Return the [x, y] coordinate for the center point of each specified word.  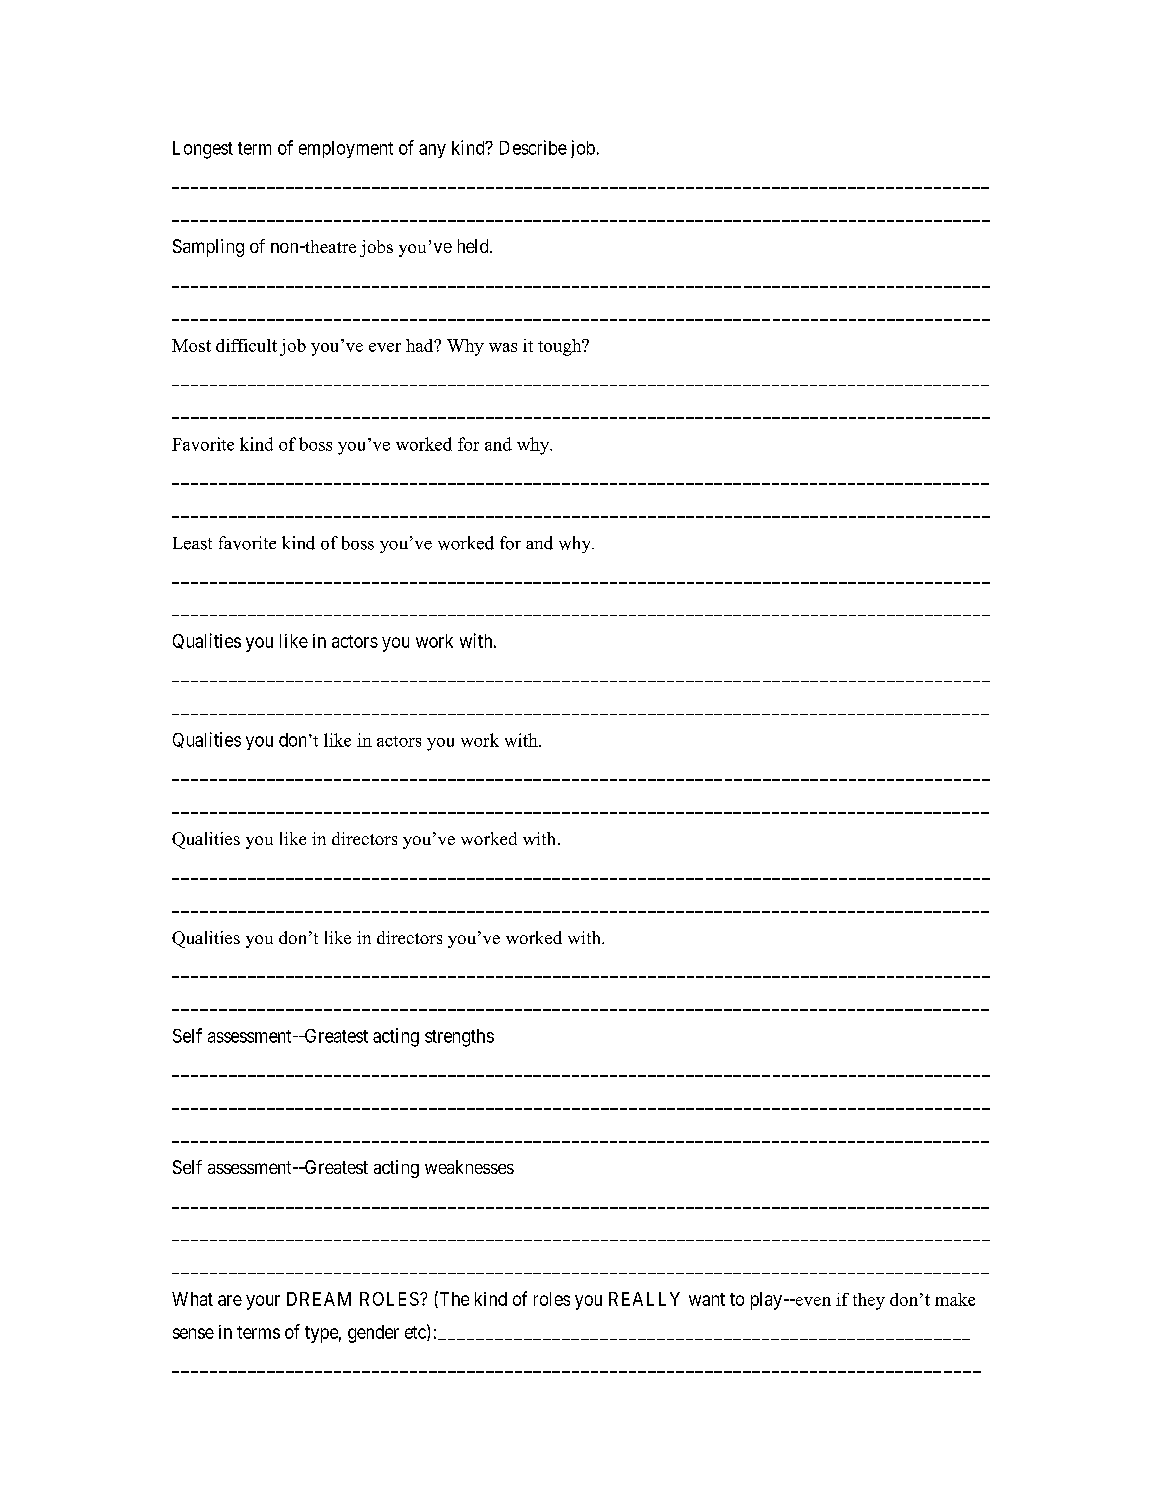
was [503, 347]
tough [561, 347]
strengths [459, 1038]
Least [192, 543]
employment [346, 149]
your [263, 1302]
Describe [533, 147]
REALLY [644, 1299]
